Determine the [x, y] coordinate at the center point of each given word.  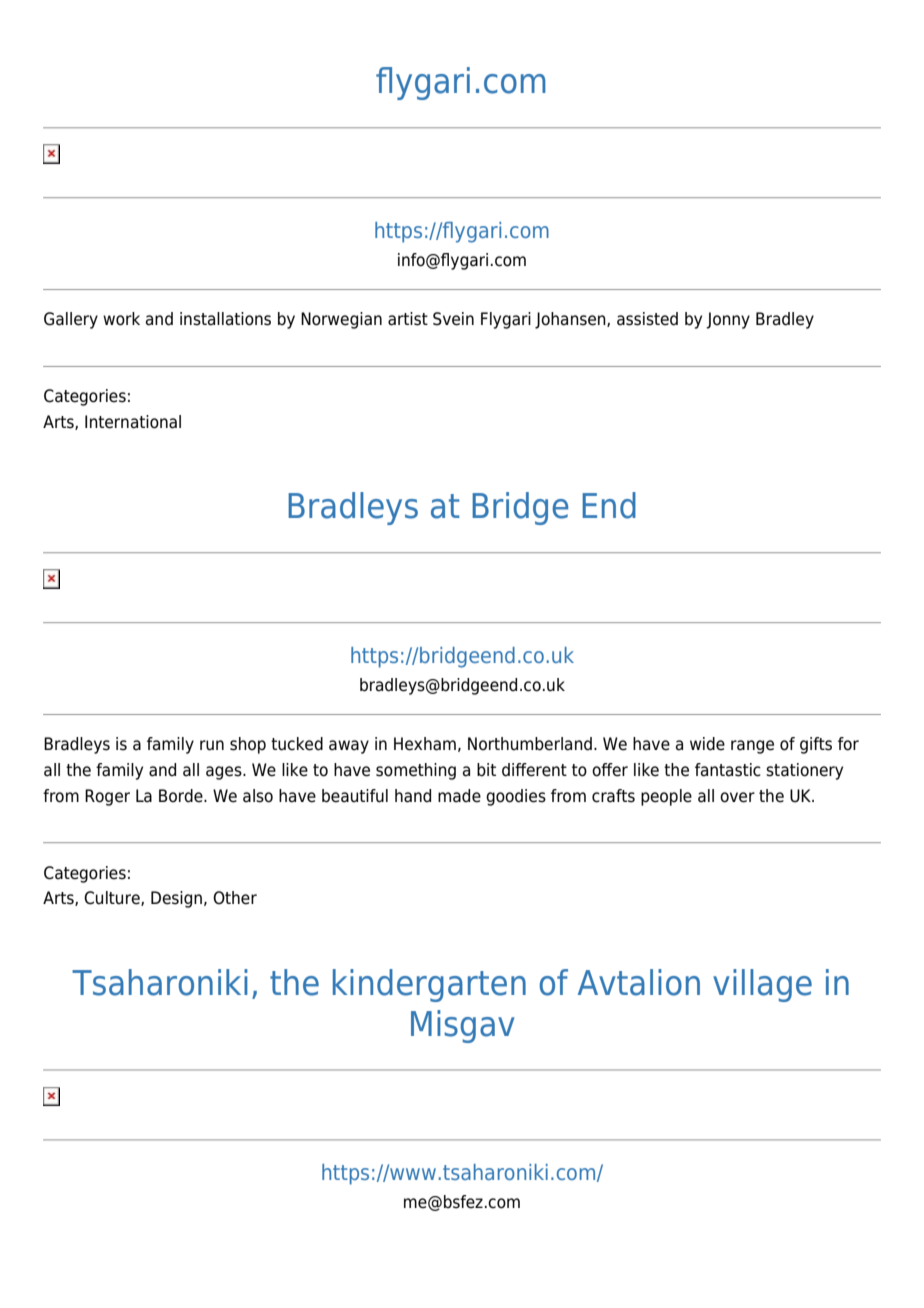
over [737, 797]
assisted [647, 319]
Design [176, 899]
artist [408, 319]
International [133, 422]
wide [707, 744]
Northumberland [530, 744]
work [121, 319]
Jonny [728, 320]
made [459, 796]
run [212, 745]
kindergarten [429, 985]
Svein [453, 319]
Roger [107, 797]
